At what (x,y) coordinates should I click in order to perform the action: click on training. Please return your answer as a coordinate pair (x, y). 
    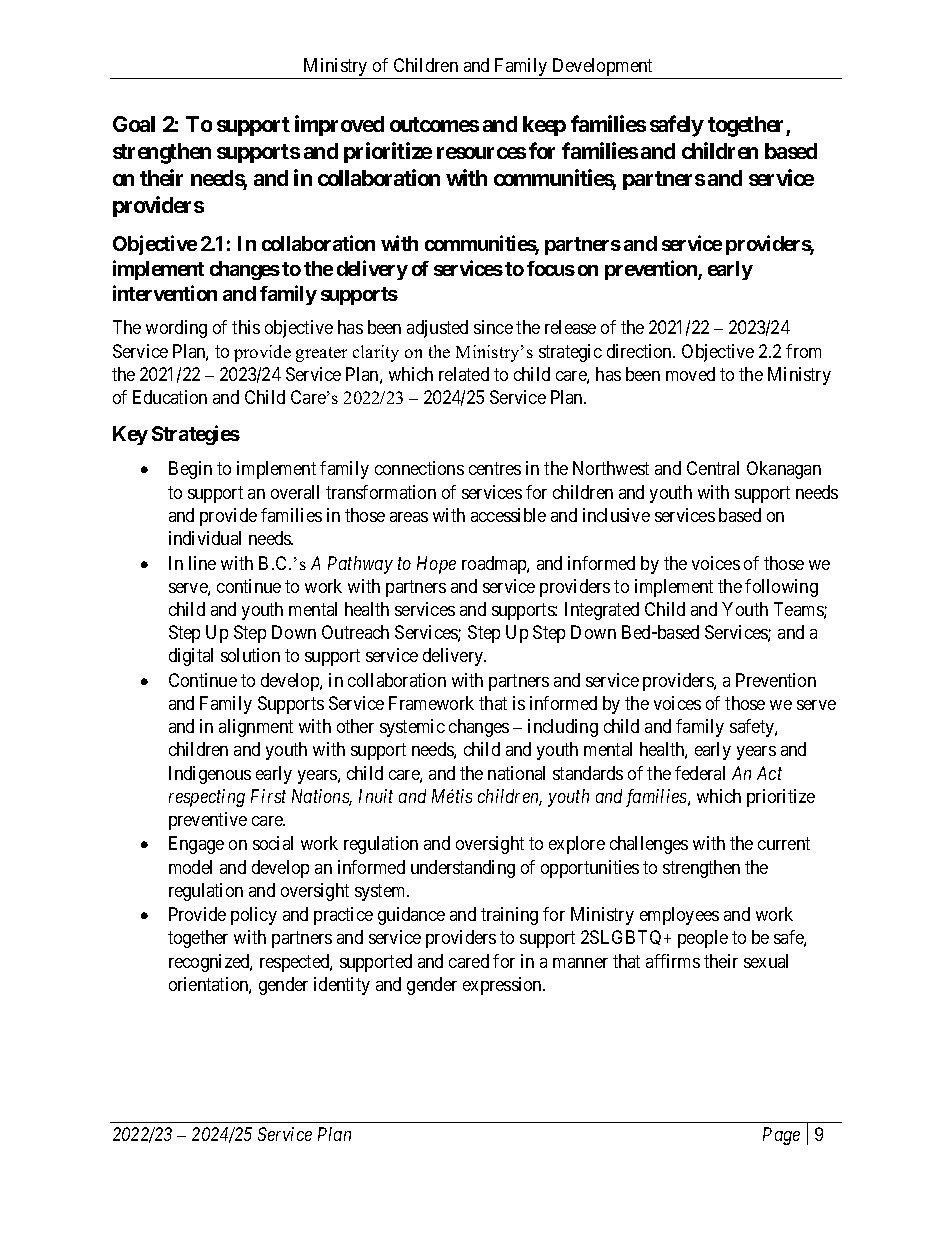
    Looking at the image, I should click on (509, 916).
